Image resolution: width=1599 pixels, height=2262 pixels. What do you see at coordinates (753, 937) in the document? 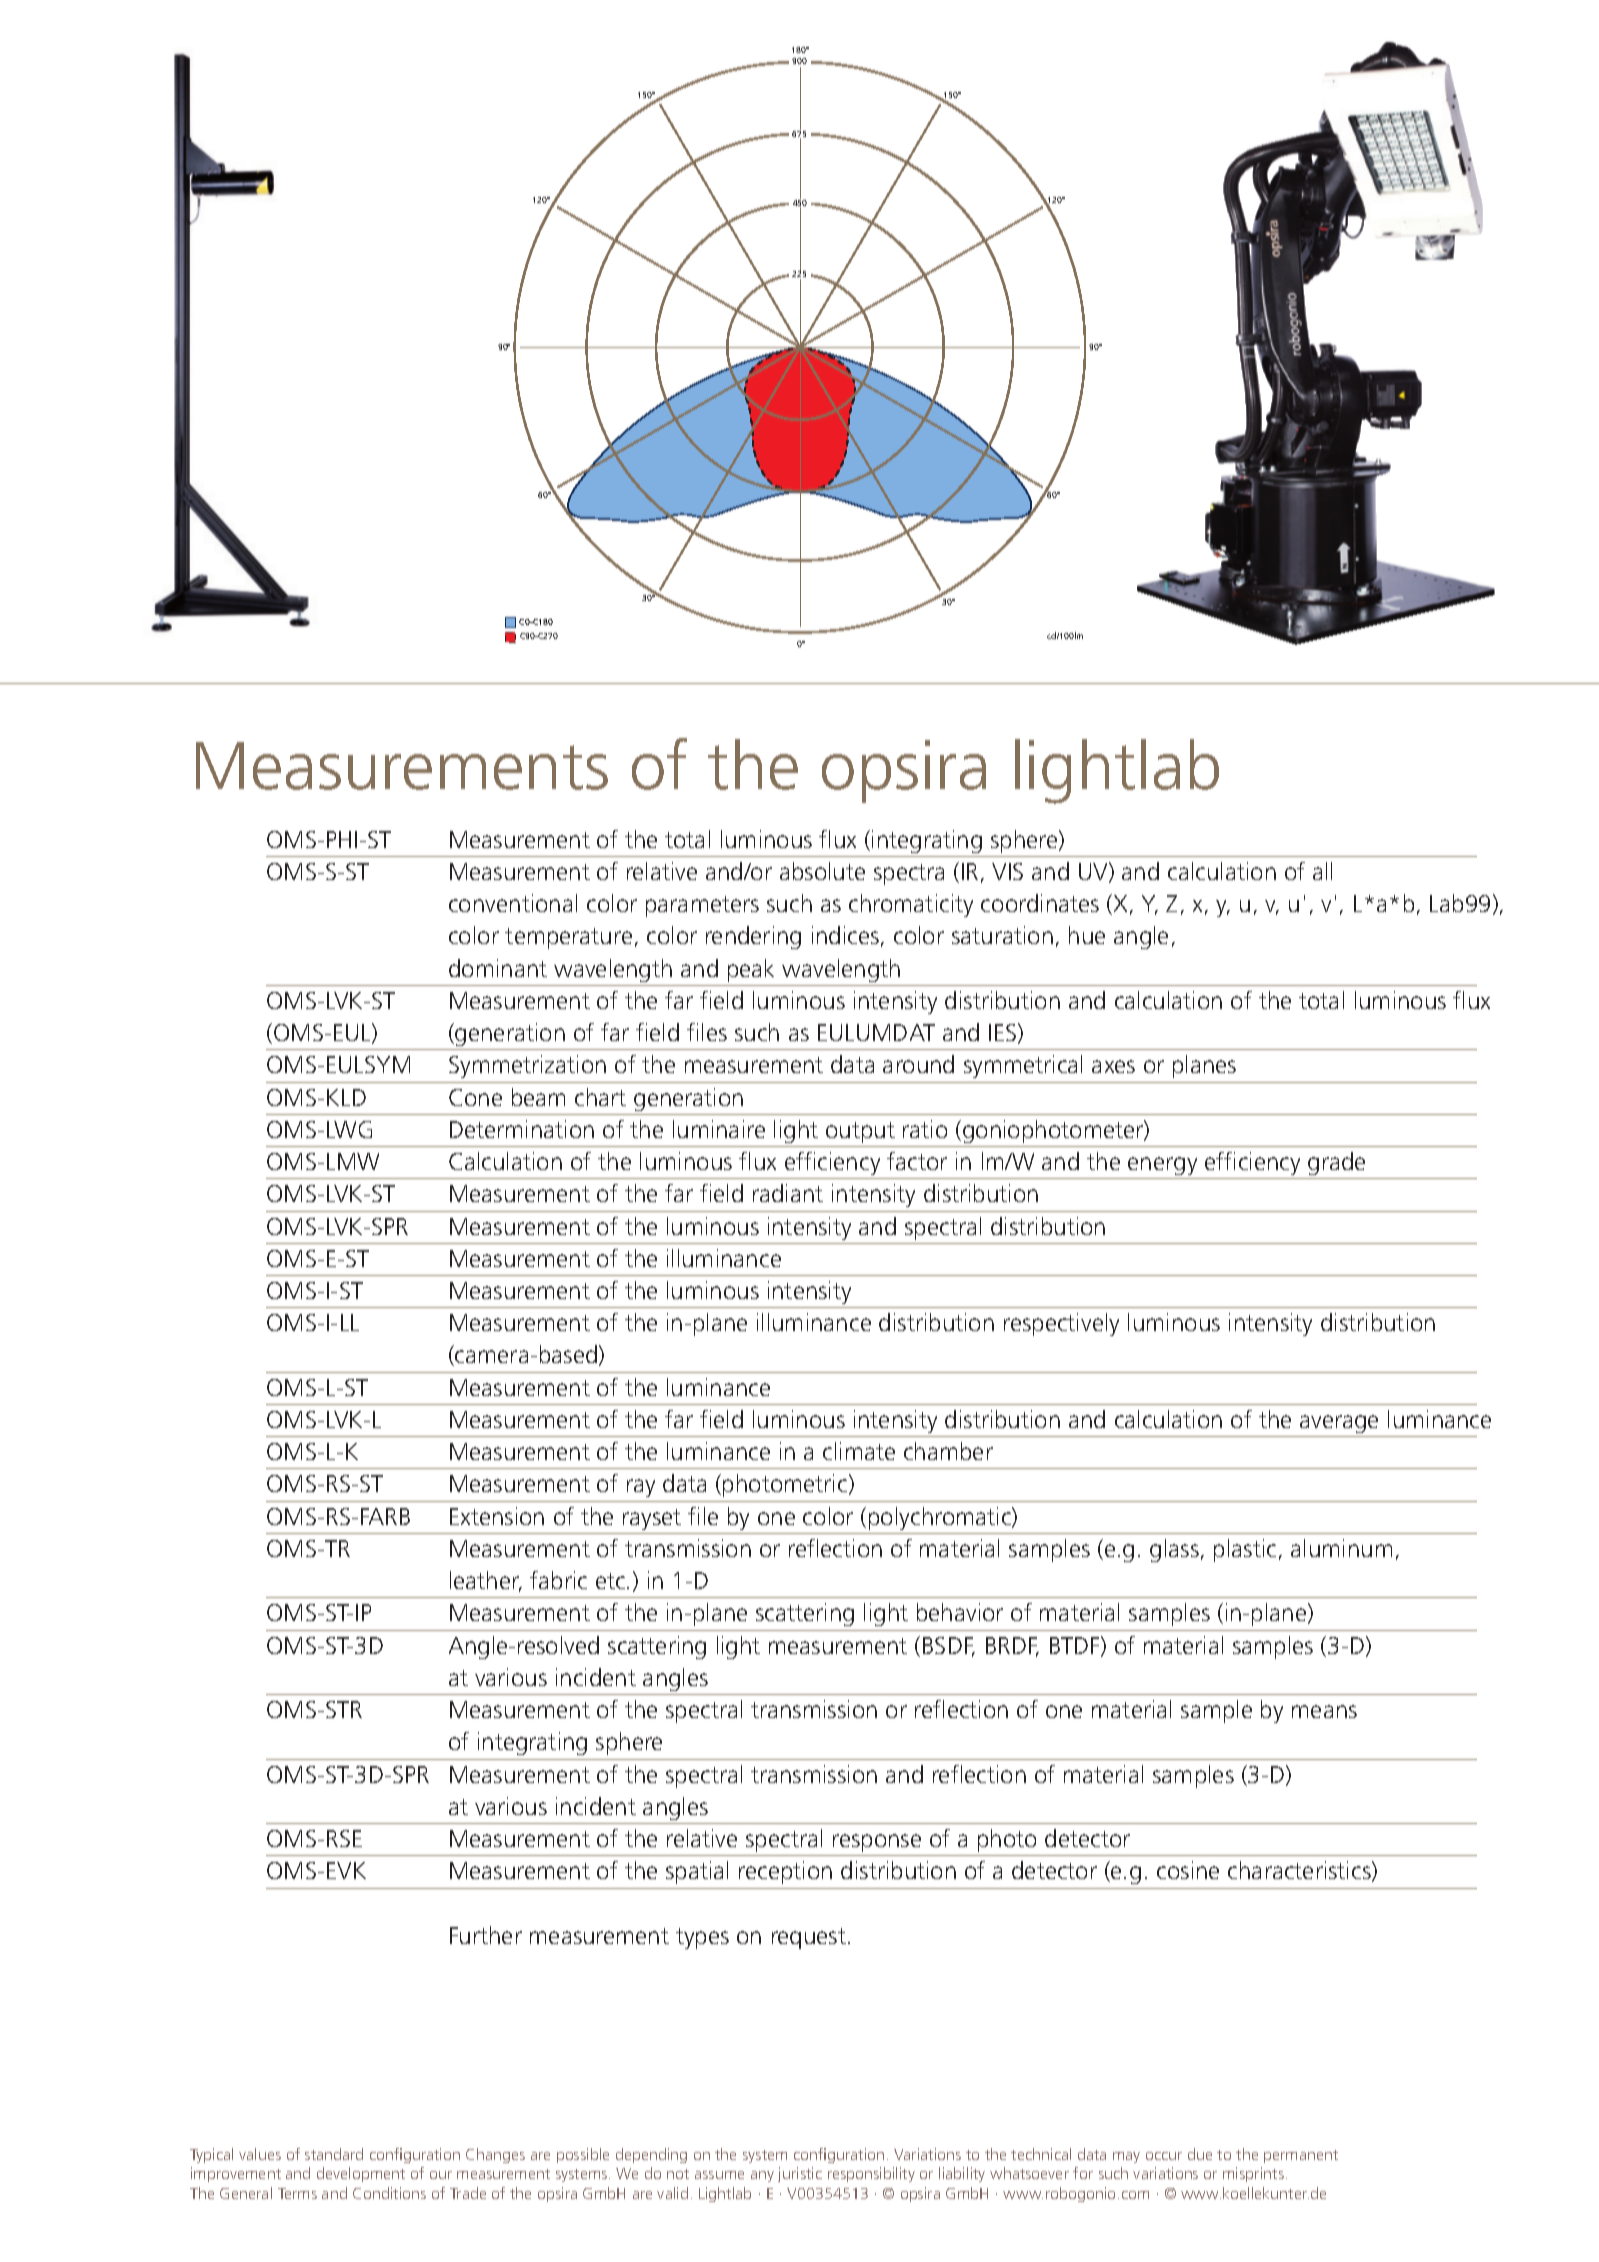
I see `rendering` at bounding box center [753, 937].
